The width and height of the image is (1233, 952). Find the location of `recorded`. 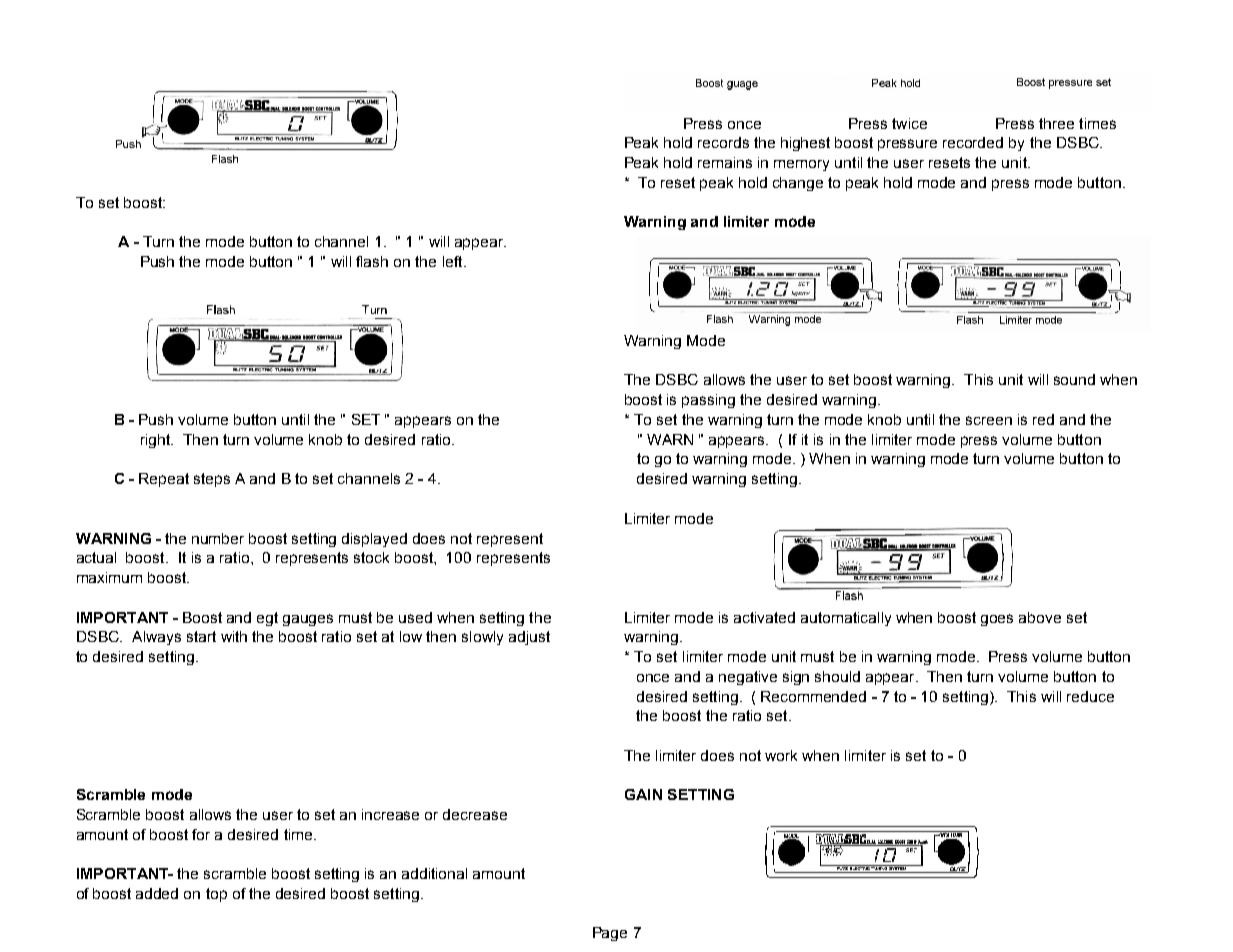

recorded is located at coordinates (973, 142).
